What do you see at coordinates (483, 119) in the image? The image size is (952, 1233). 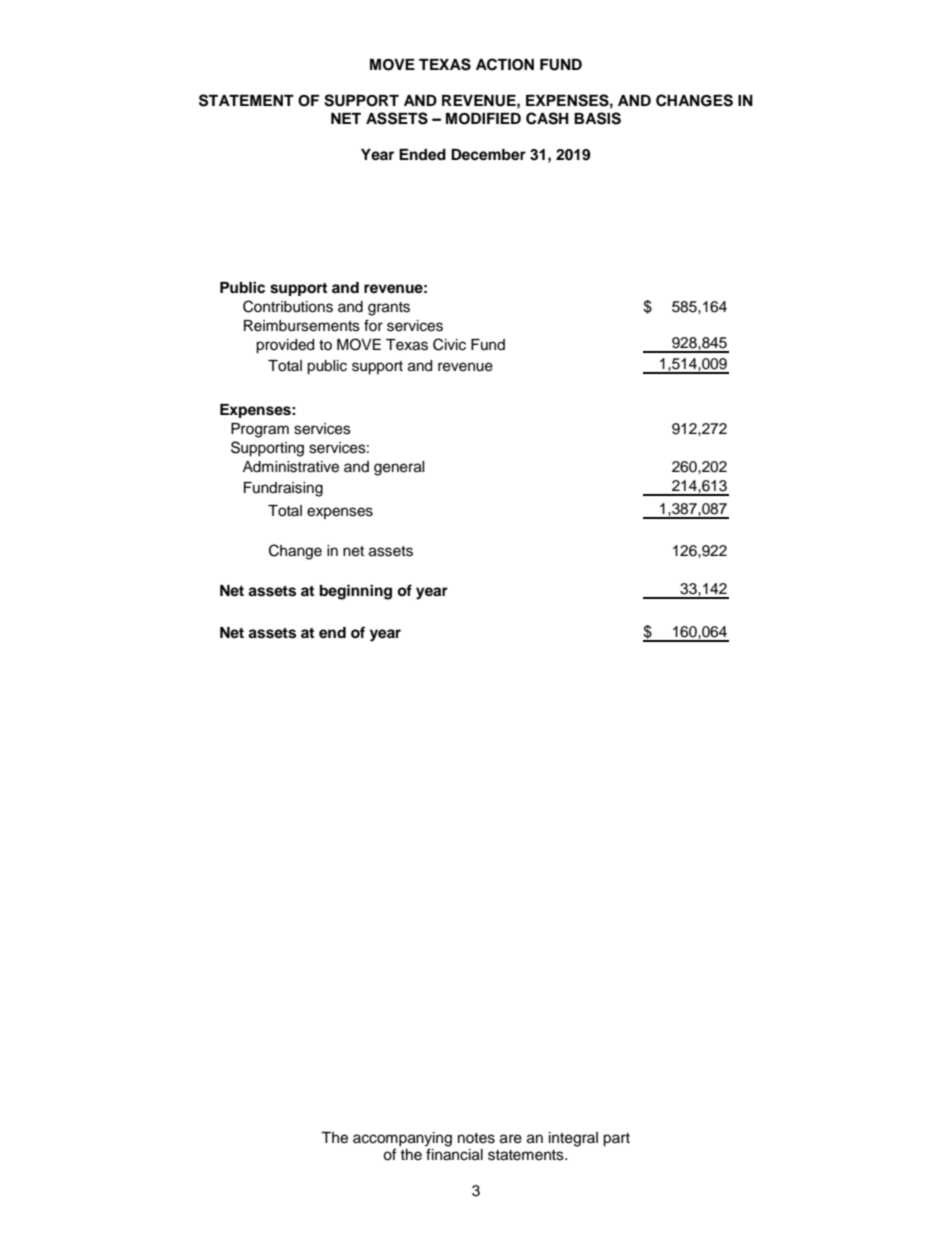 I see `MODIFIED` at bounding box center [483, 119].
